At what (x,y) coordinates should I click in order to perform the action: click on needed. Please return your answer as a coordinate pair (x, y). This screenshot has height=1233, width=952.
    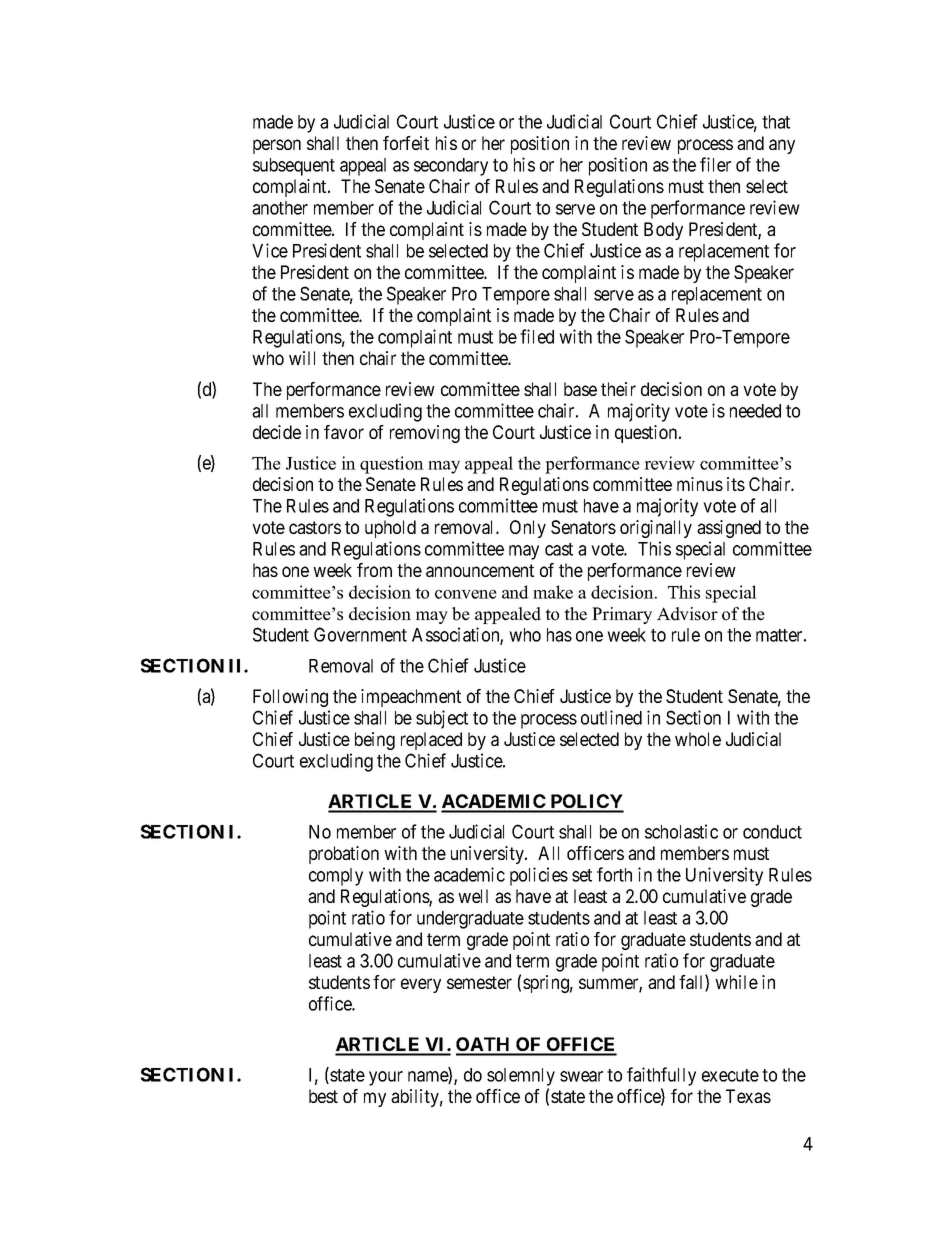
    Looking at the image, I should click on (755, 411).
